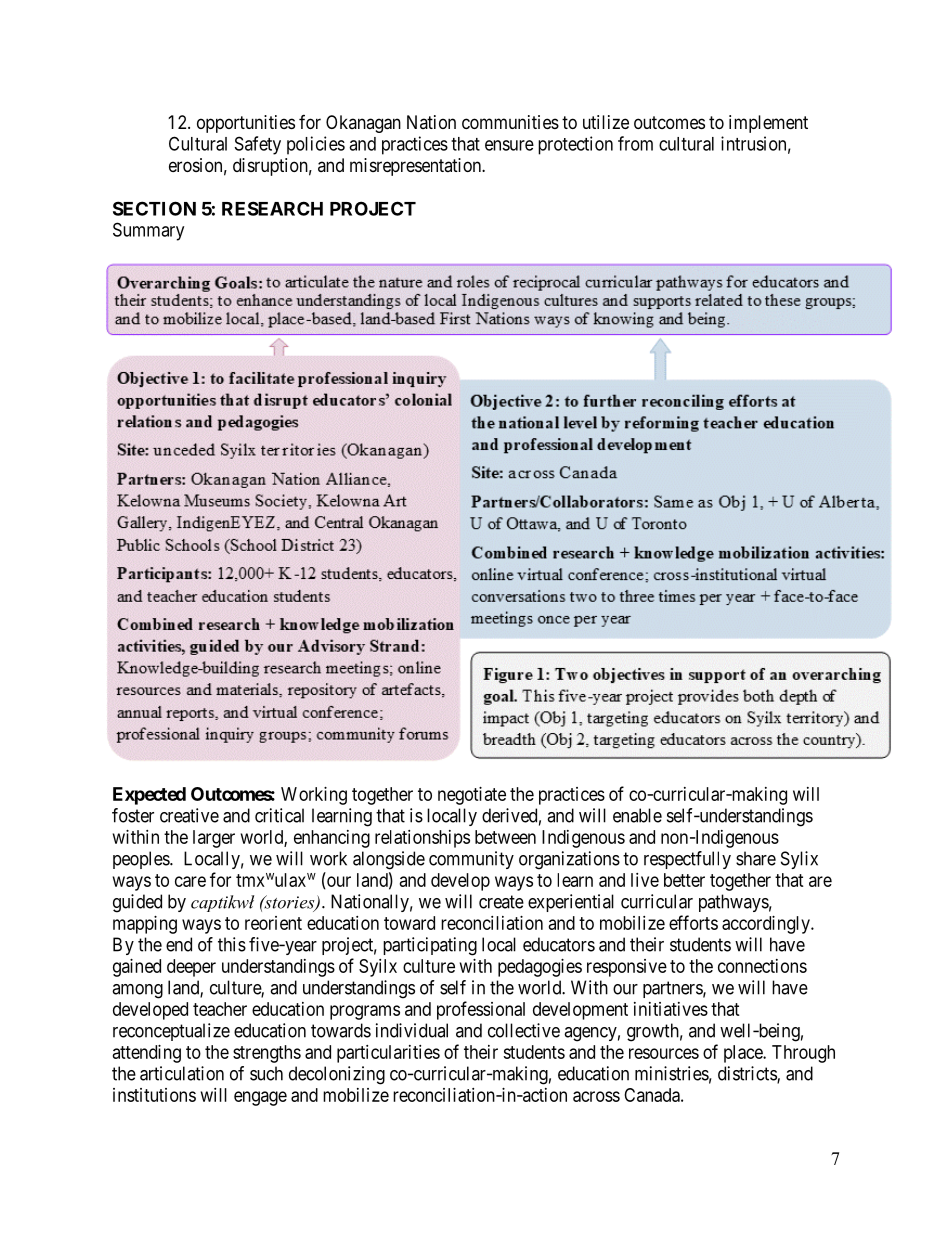 This image has height=1233, width=952. Describe the element at coordinates (635, 143) in the image. I see `from` at that location.
